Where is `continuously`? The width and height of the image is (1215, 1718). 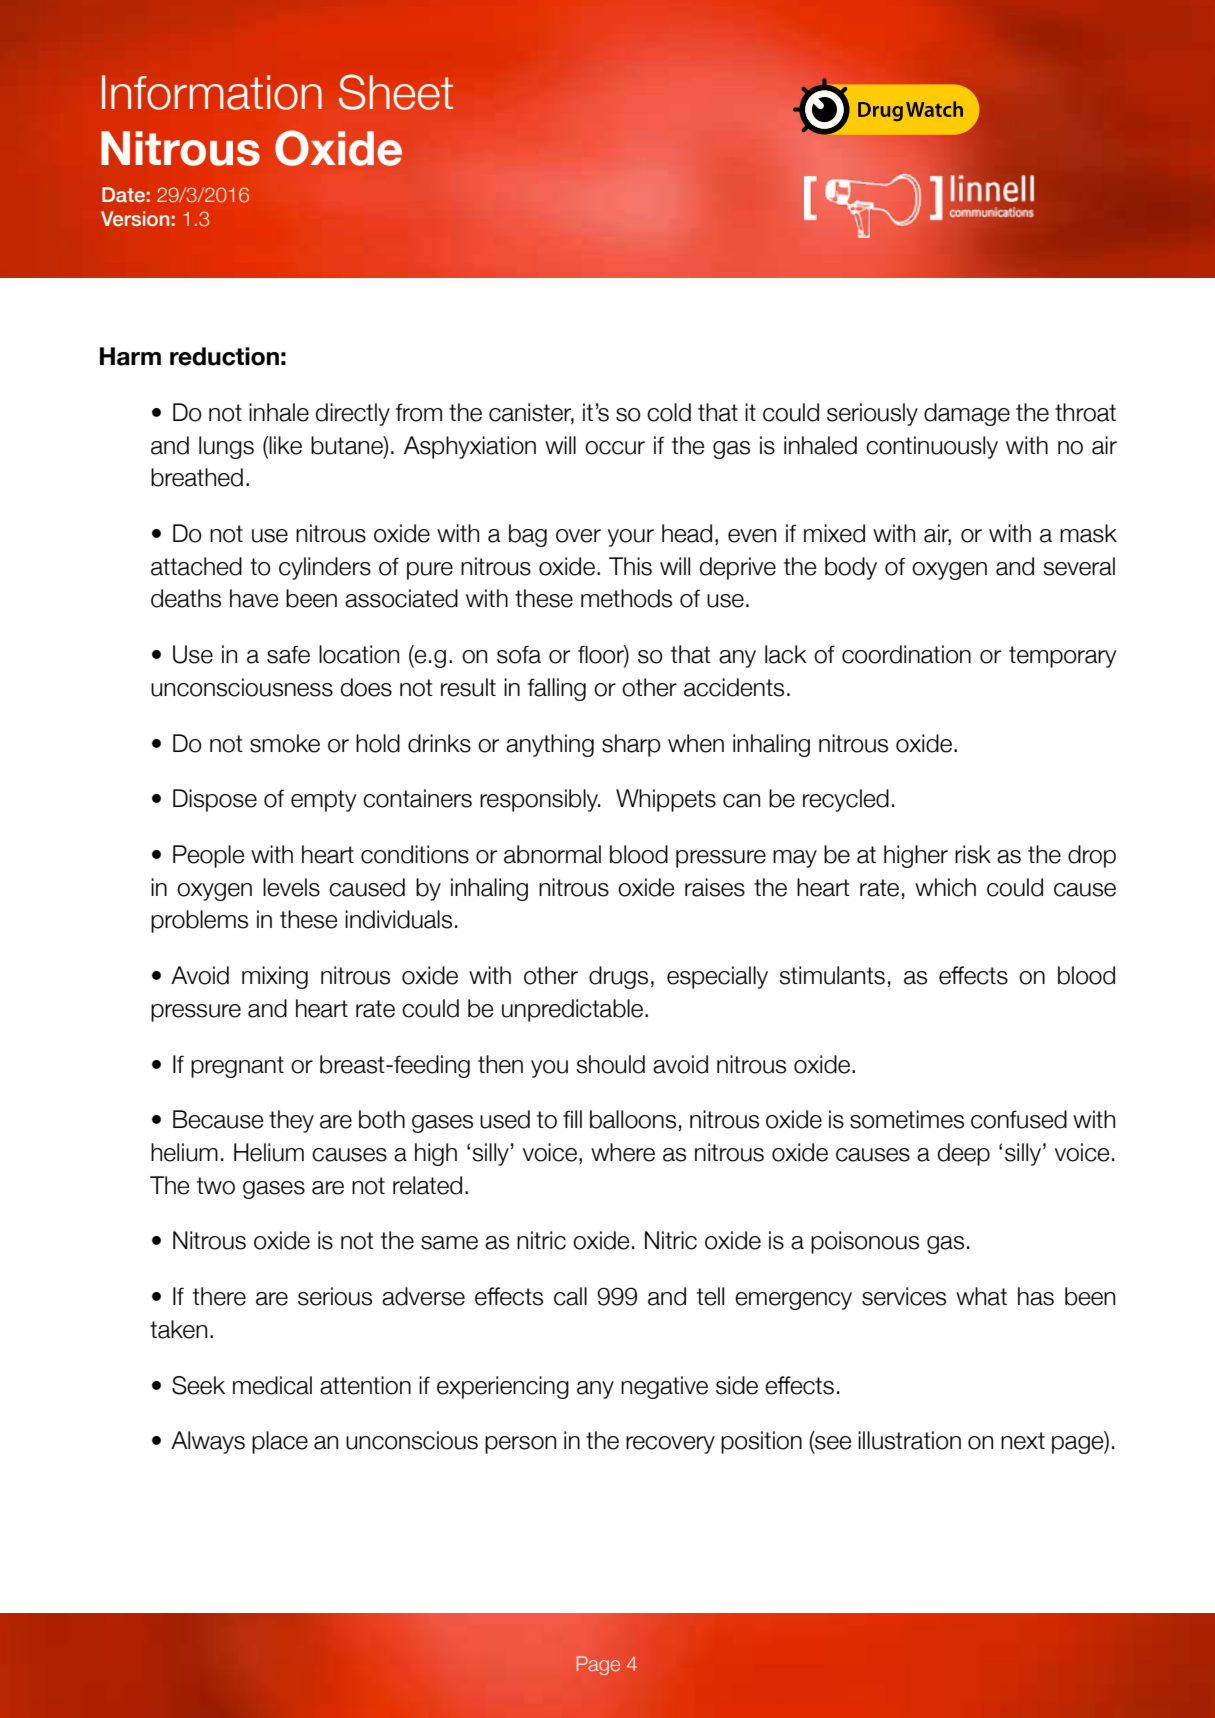 continuously is located at coordinates (932, 447).
